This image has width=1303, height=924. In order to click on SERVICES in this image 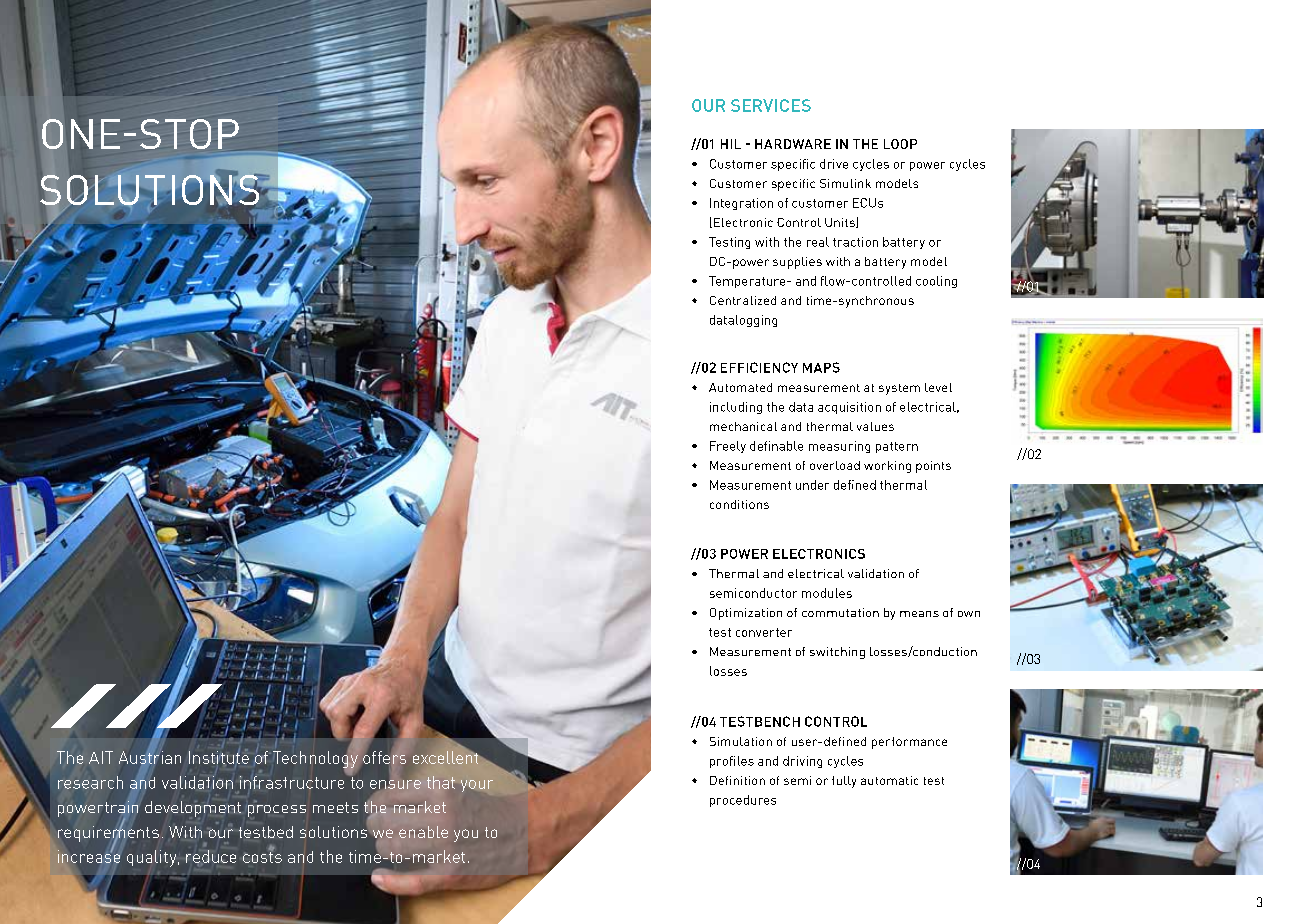, I will do `click(771, 105)`.
